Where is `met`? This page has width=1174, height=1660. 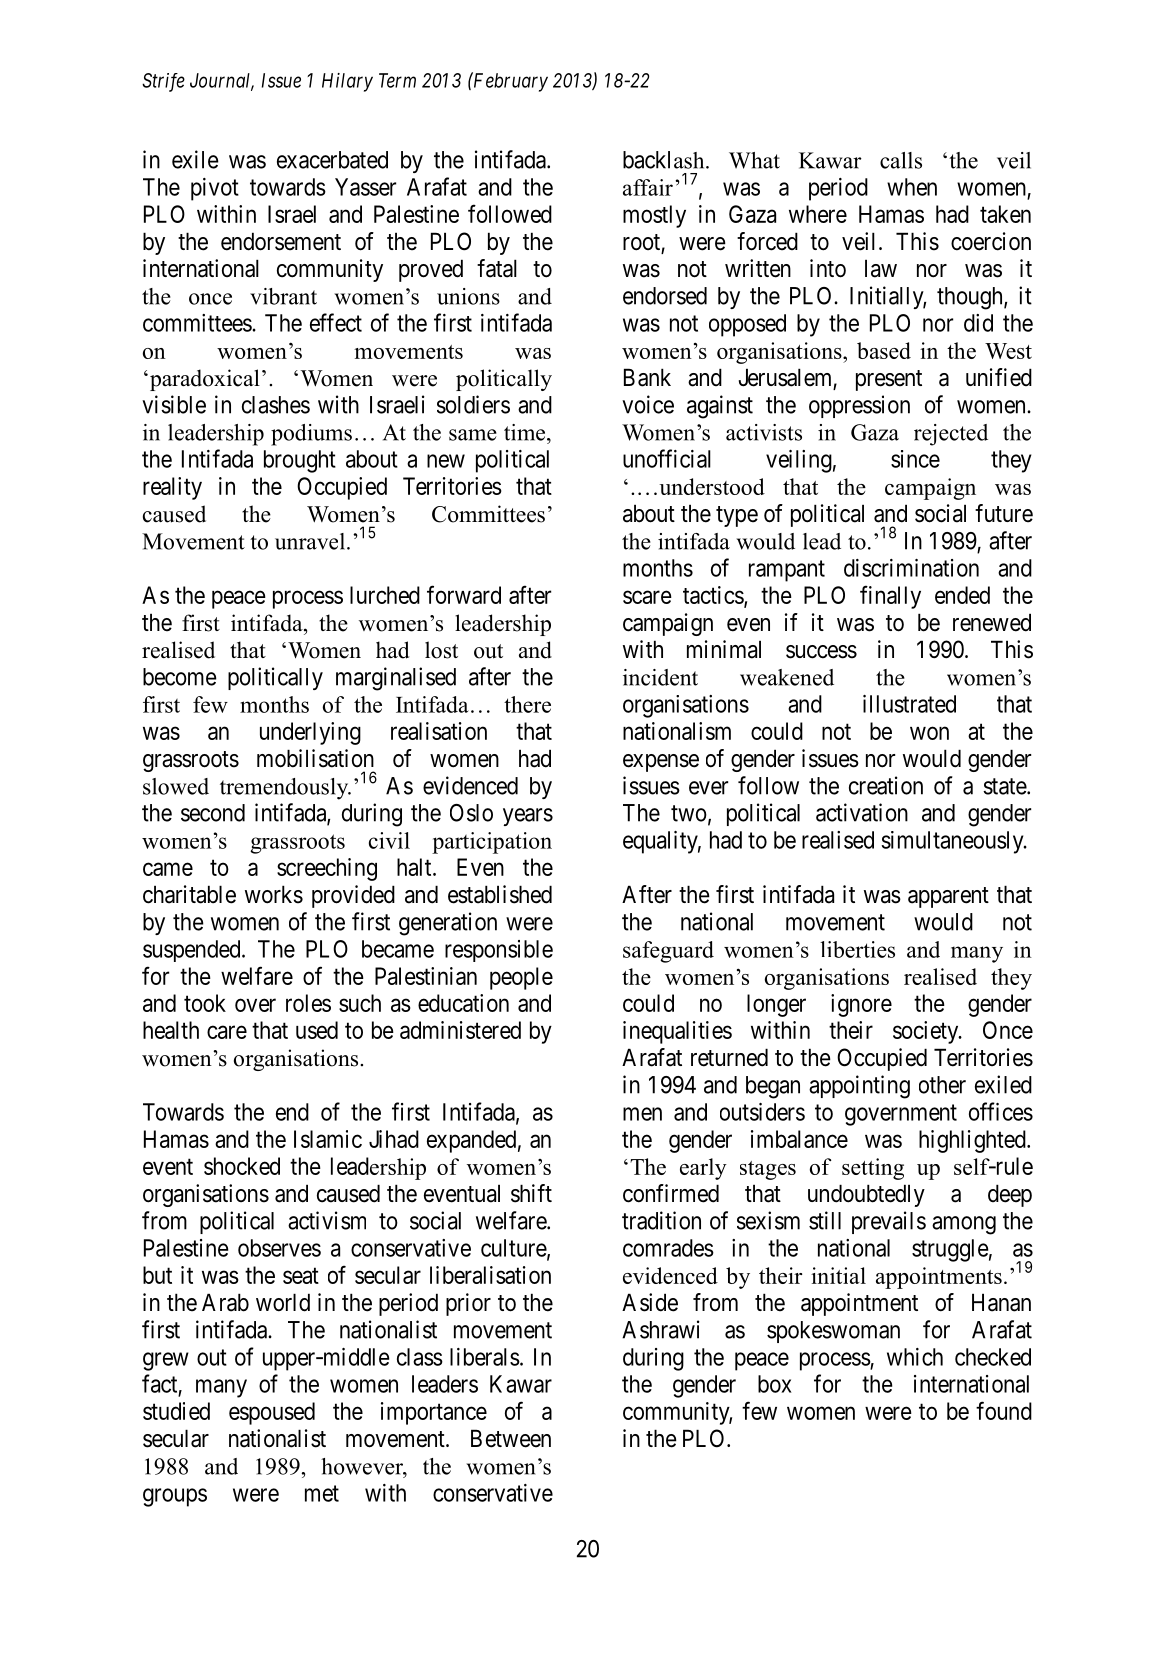
met is located at coordinates (322, 1493).
